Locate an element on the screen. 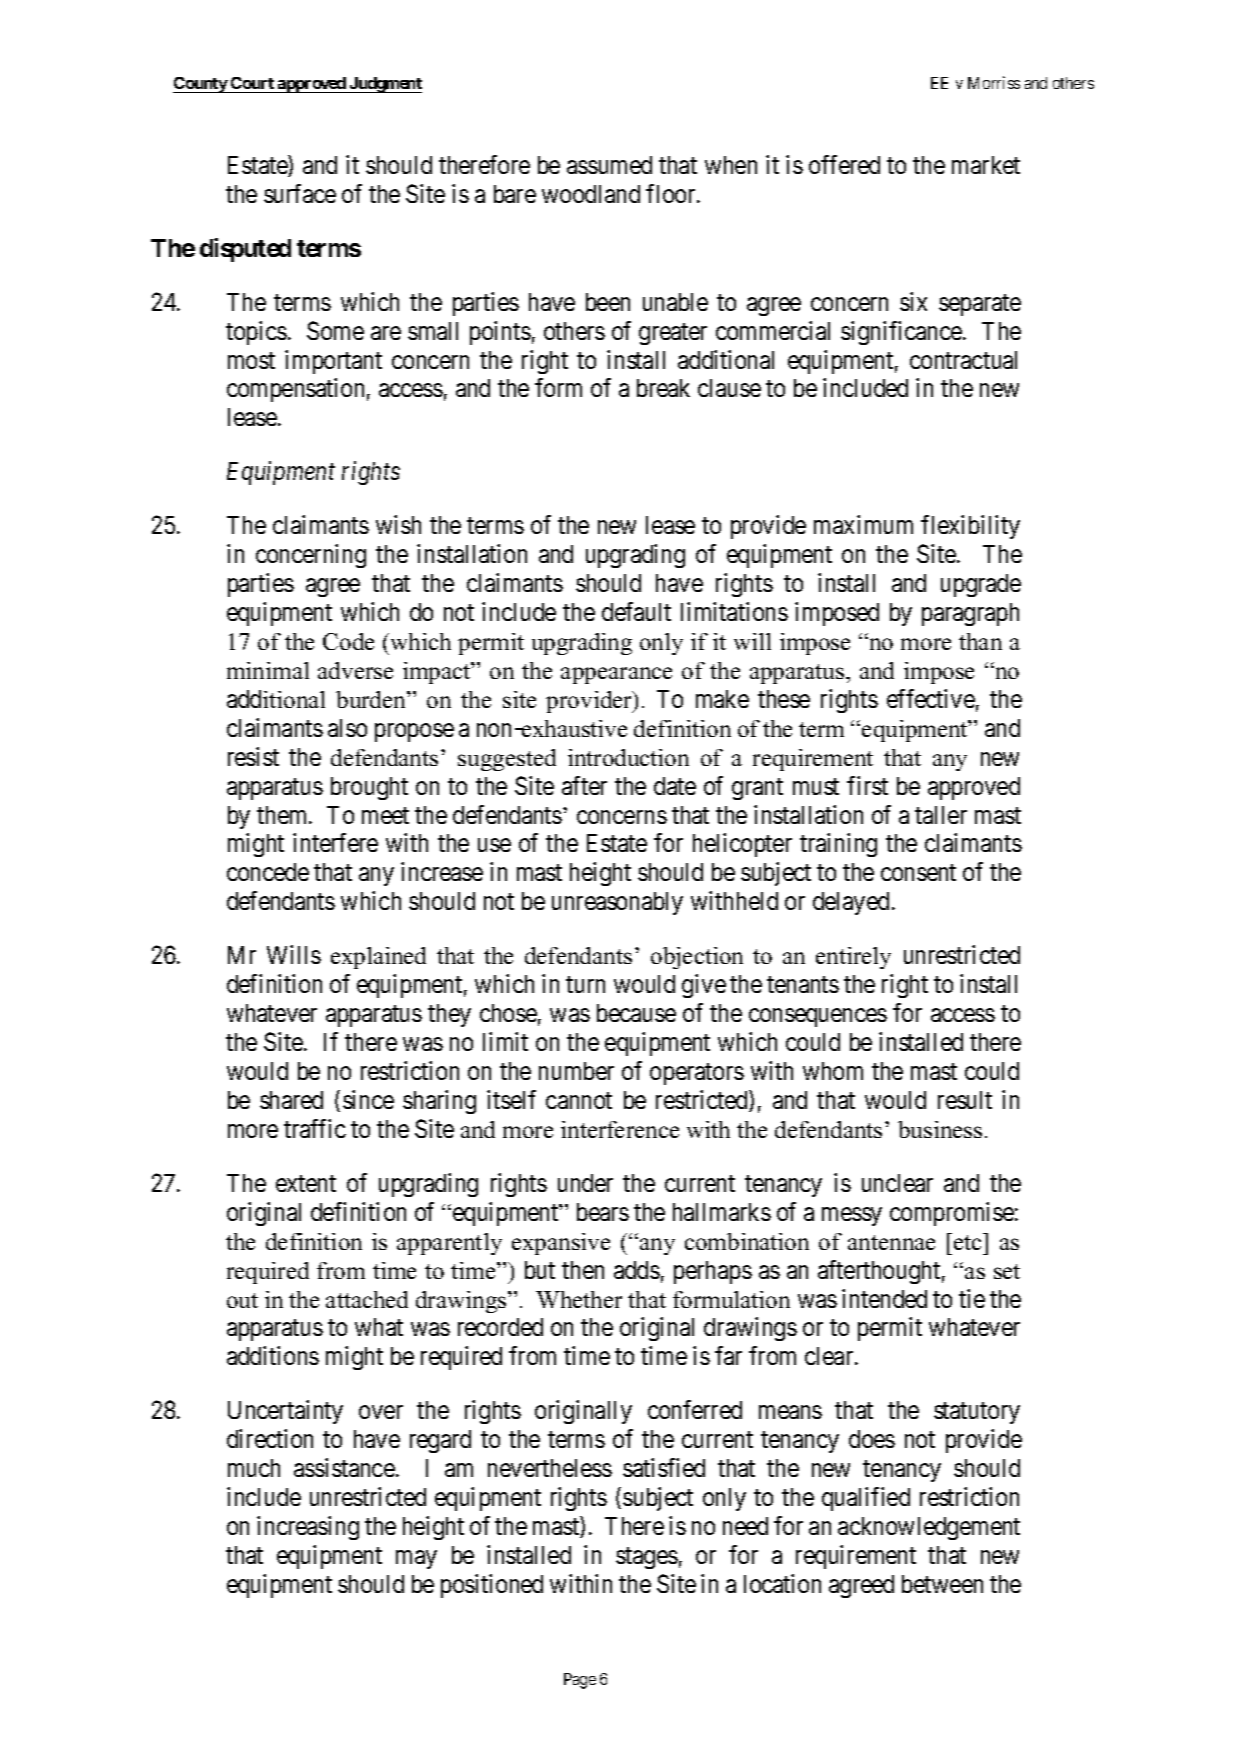 The image size is (1247, 1763). offered is located at coordinates (844, 164).
